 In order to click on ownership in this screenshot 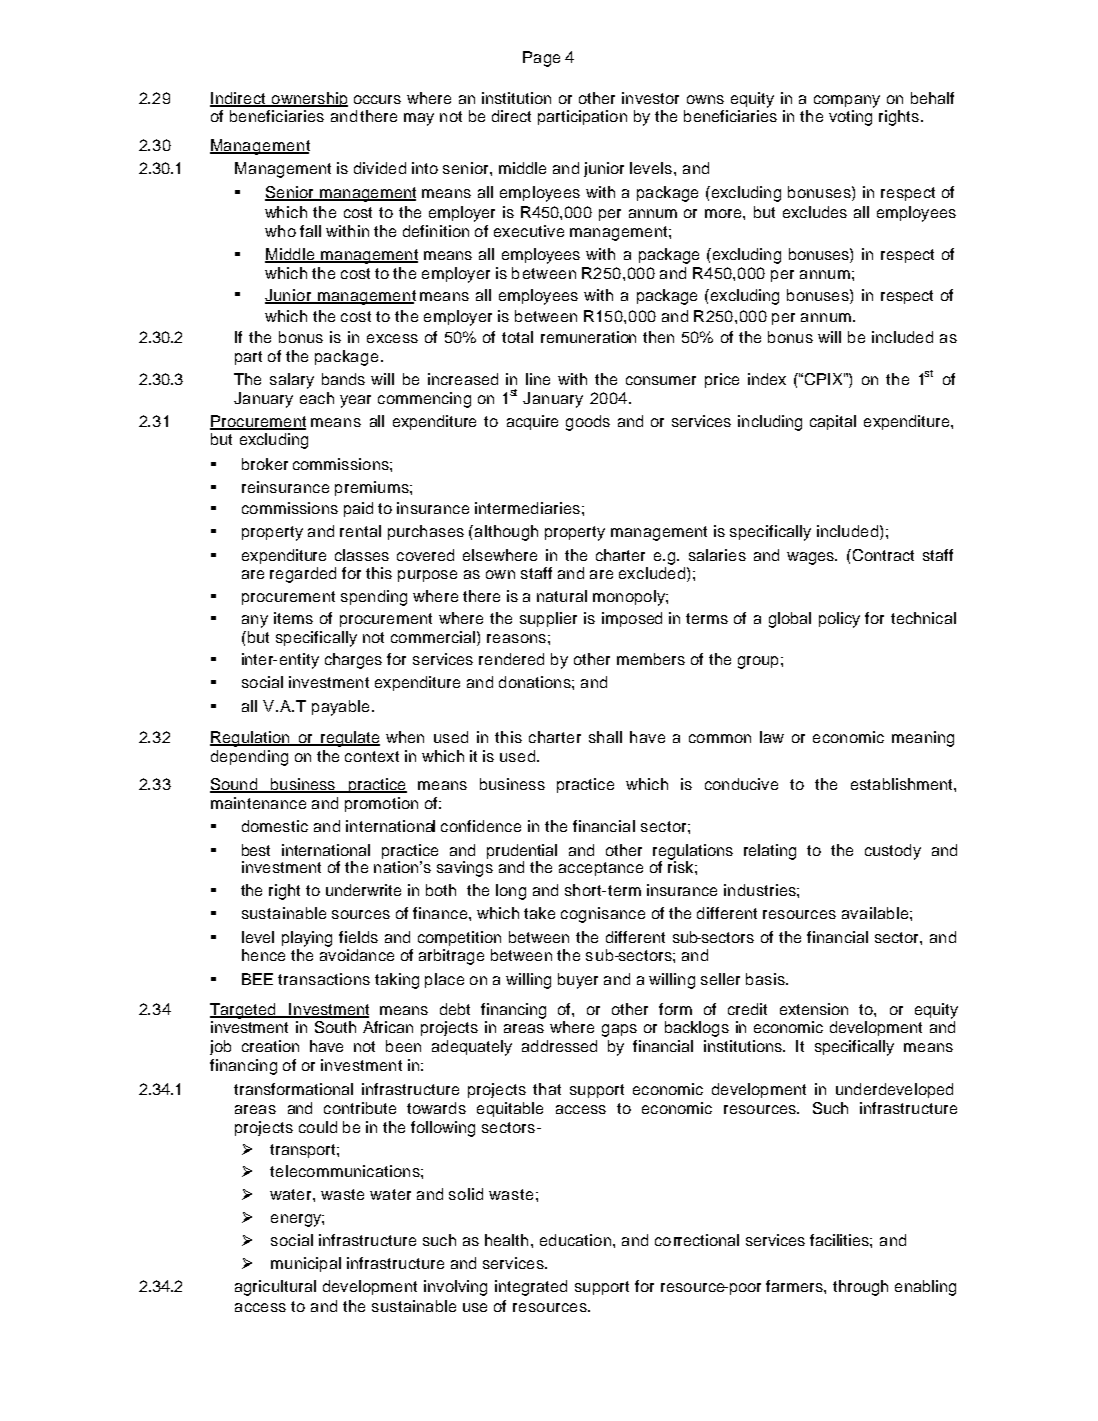, I will do `click(308, 99)`.
